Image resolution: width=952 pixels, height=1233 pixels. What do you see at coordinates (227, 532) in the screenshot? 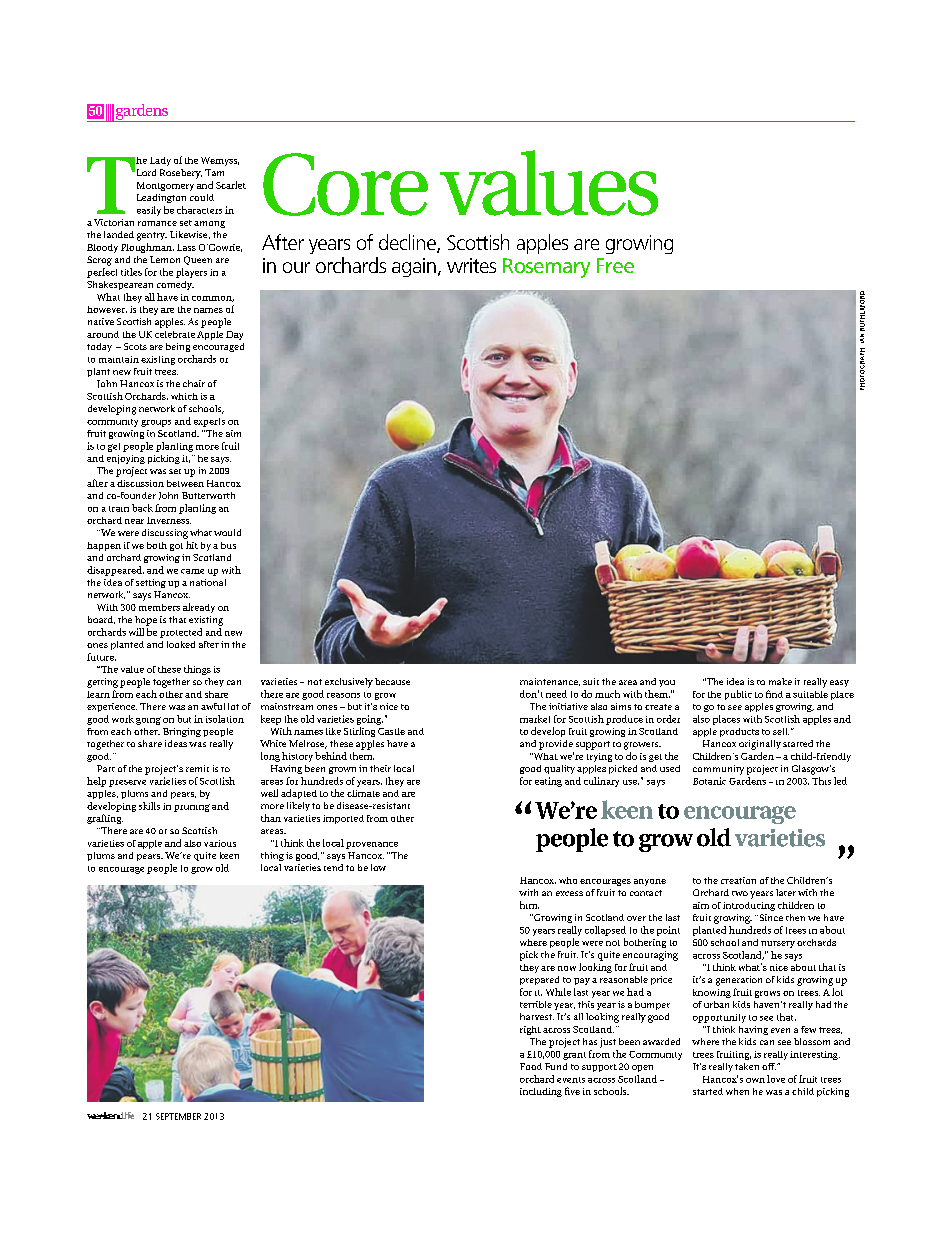
I see `would` at bounding box center [227, 532].
